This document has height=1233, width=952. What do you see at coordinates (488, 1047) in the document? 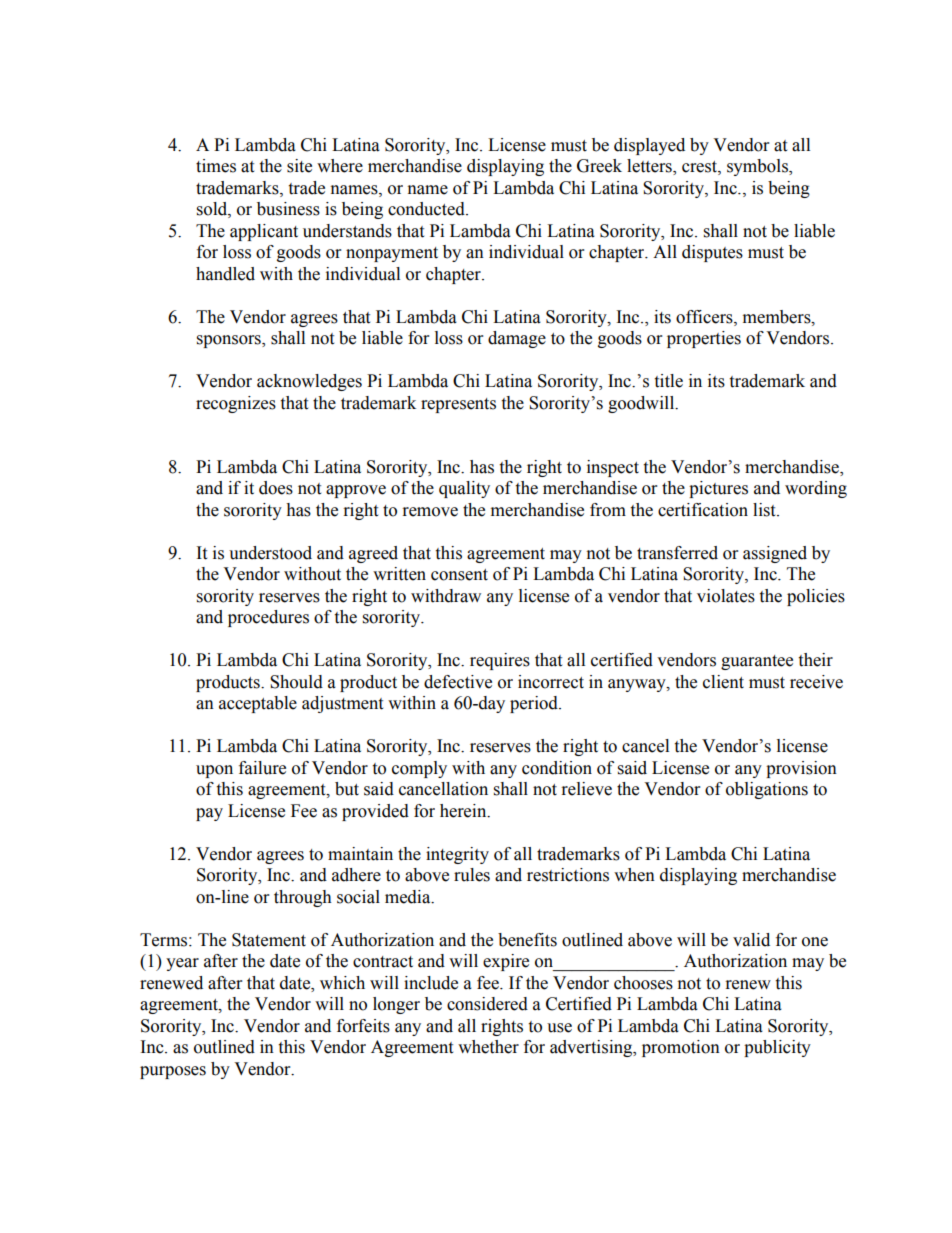
I see `whether` at bounding box center [488, 1047].
